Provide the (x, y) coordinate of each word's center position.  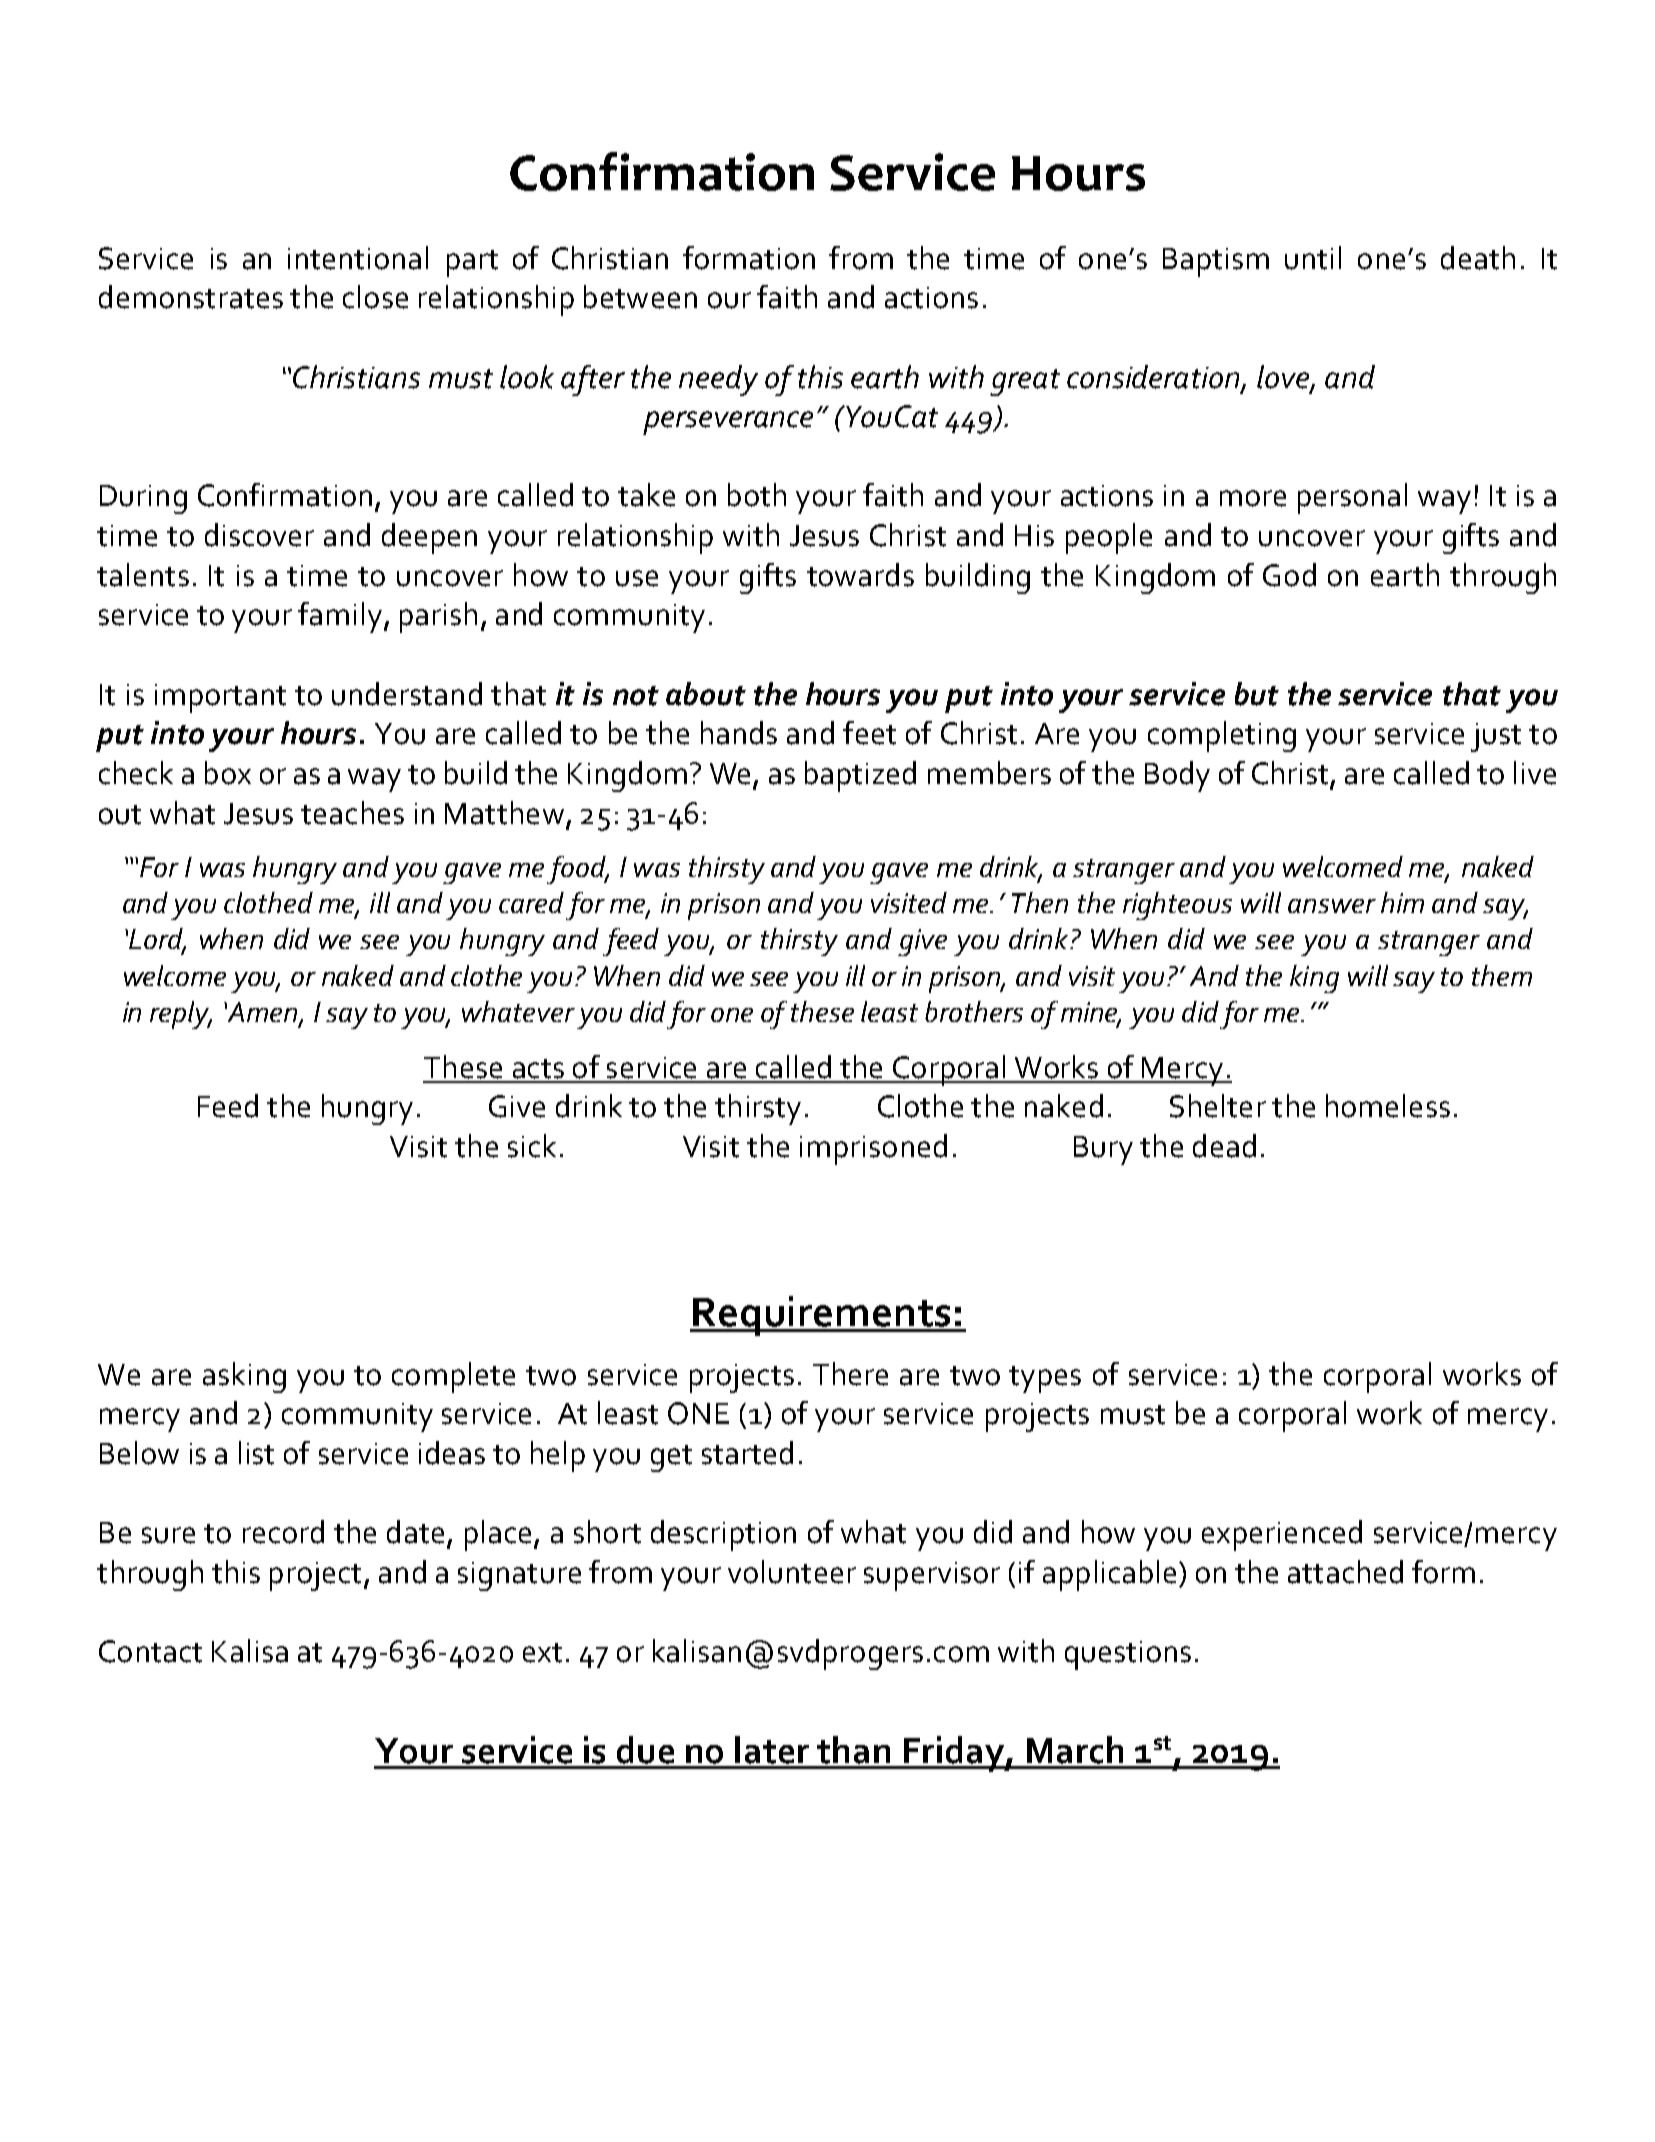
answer (1332, 906)
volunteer (792, 1572)
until (1313, 258)
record (283, 1532)
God (1289, 575)
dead (1224, 1146)
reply (181, 1015)
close (375, 297)
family (341, 617)
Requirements (822, 1316)
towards (860, 575)
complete (453, 1377)
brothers (974, 1011)
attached (1345, 1572)
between (640, 297)
